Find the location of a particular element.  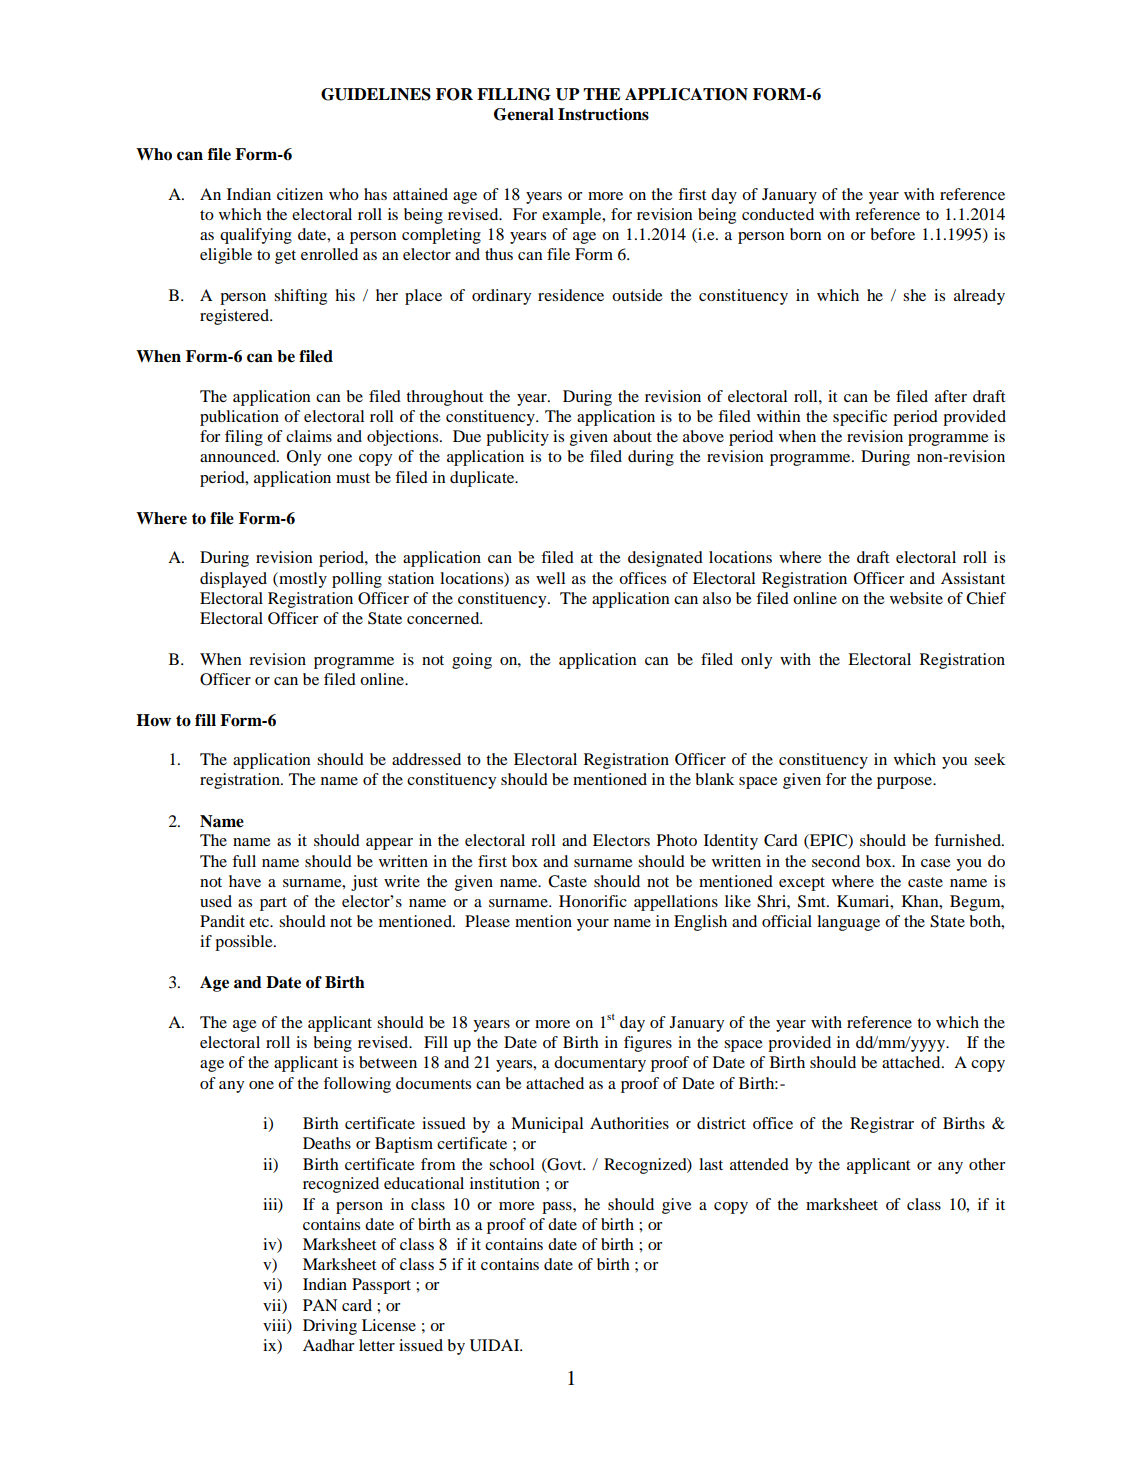

citizen is located at coordinates (300, 194).
